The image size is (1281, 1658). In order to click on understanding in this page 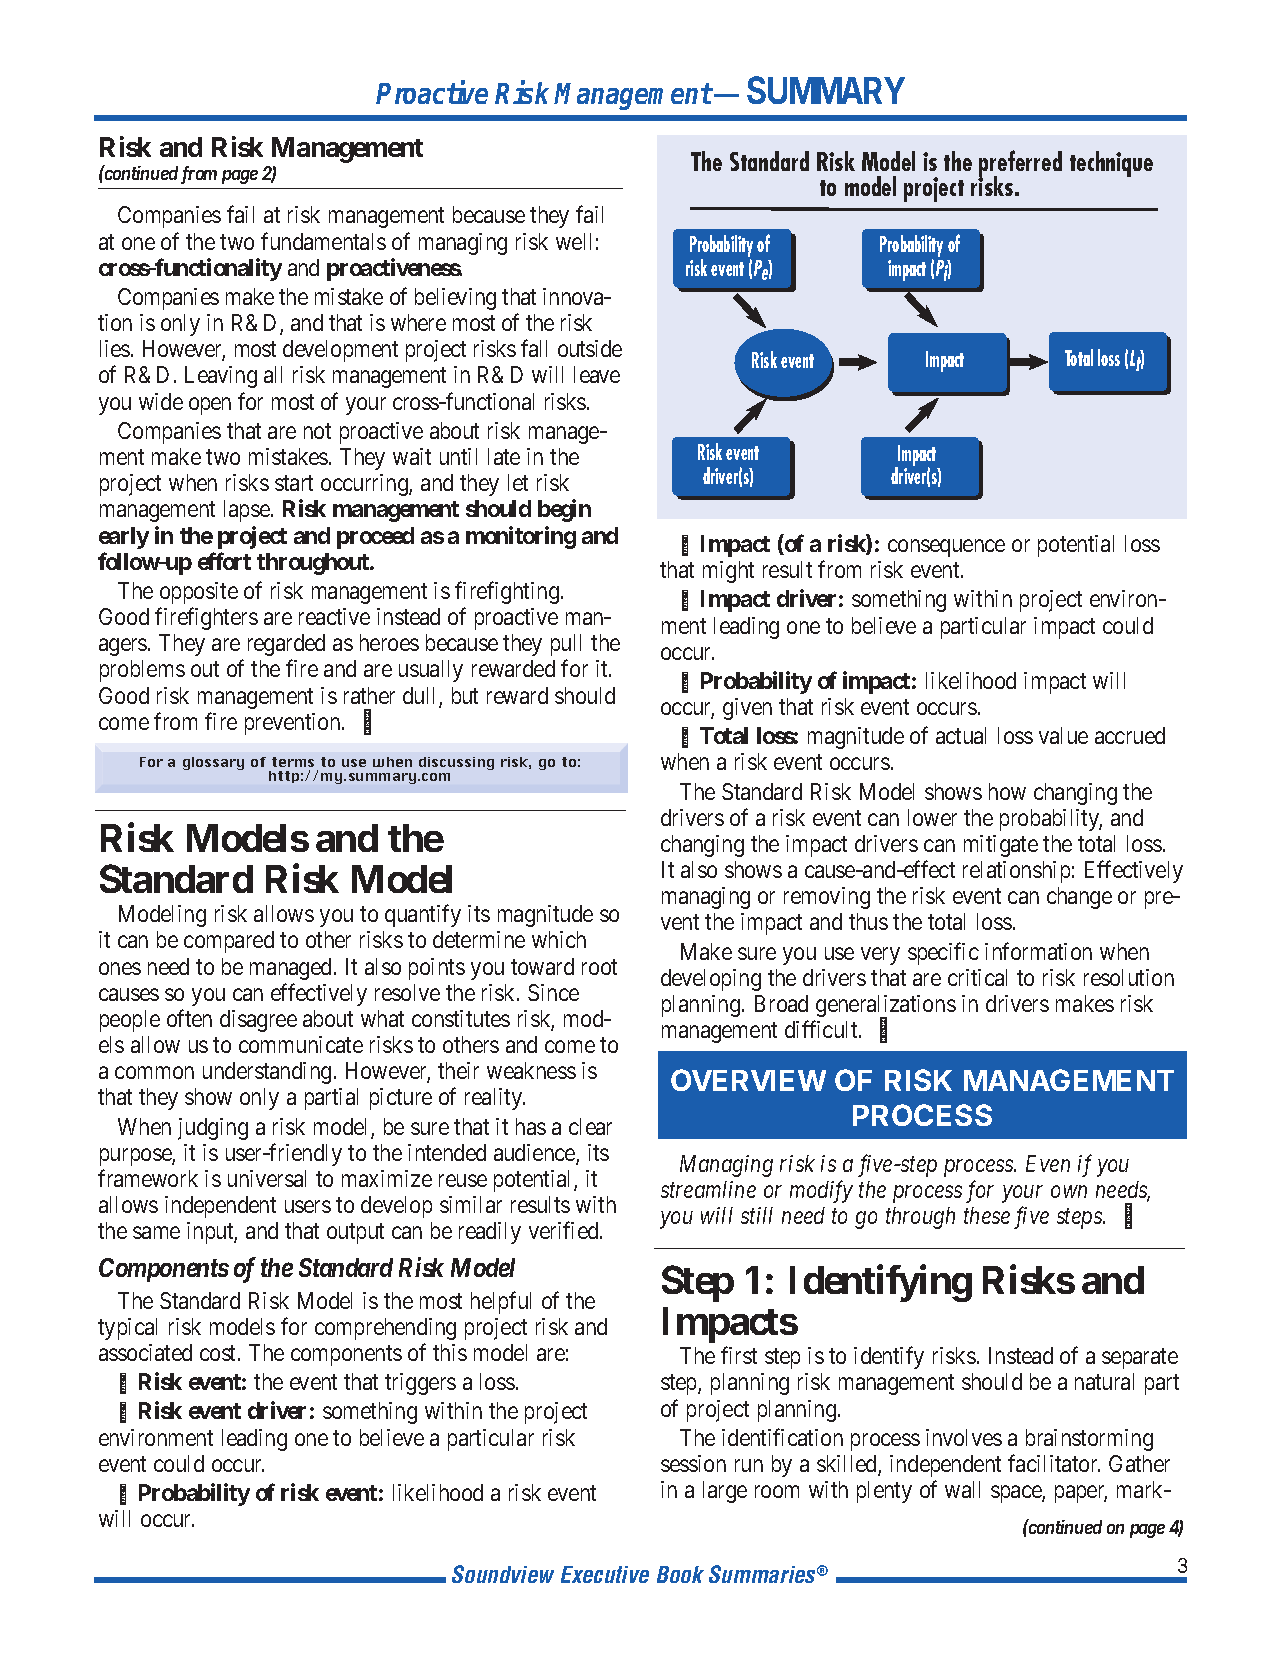, I will do `click(267, 1073)`.
